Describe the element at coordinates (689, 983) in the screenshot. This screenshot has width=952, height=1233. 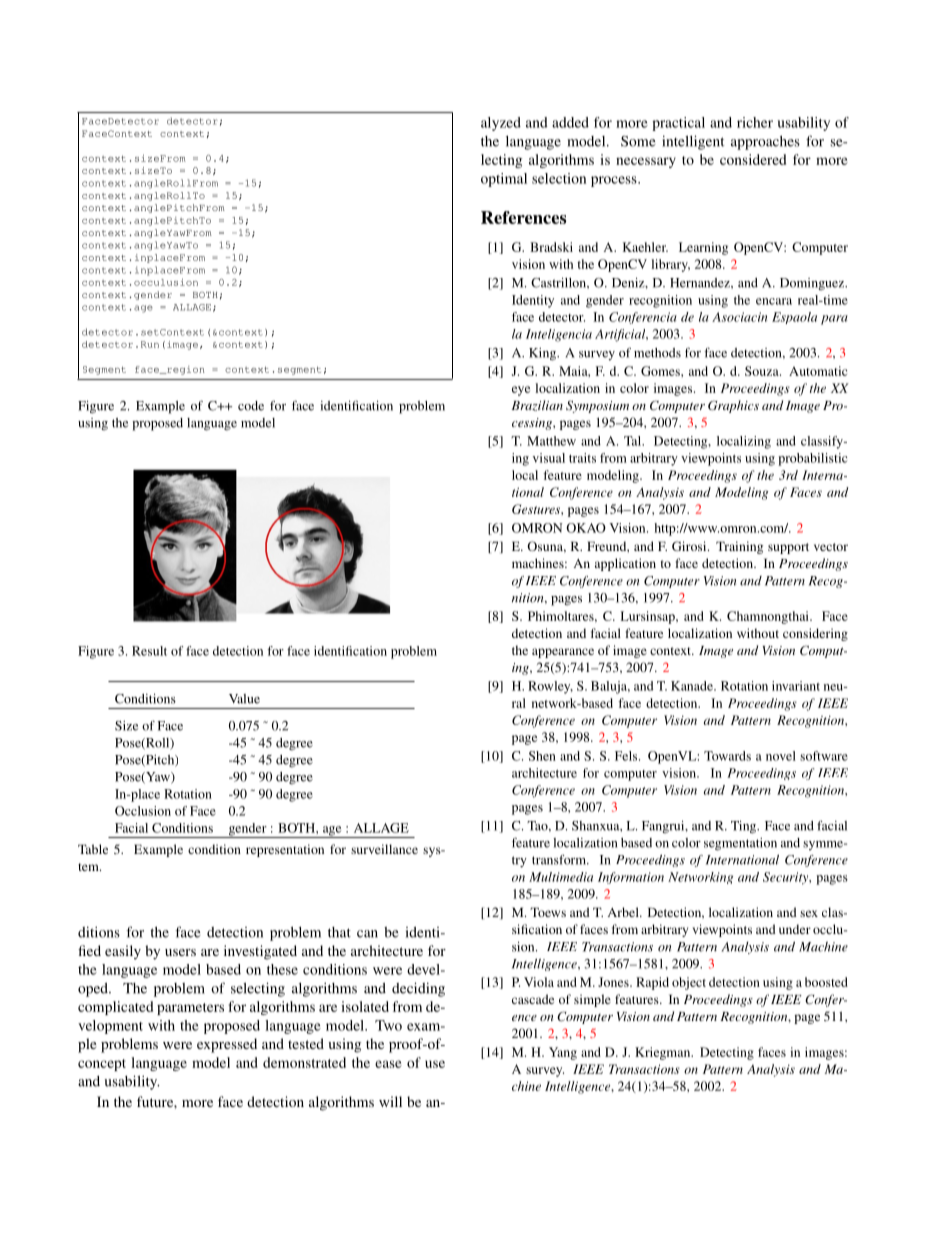
I see `object` at that location.
